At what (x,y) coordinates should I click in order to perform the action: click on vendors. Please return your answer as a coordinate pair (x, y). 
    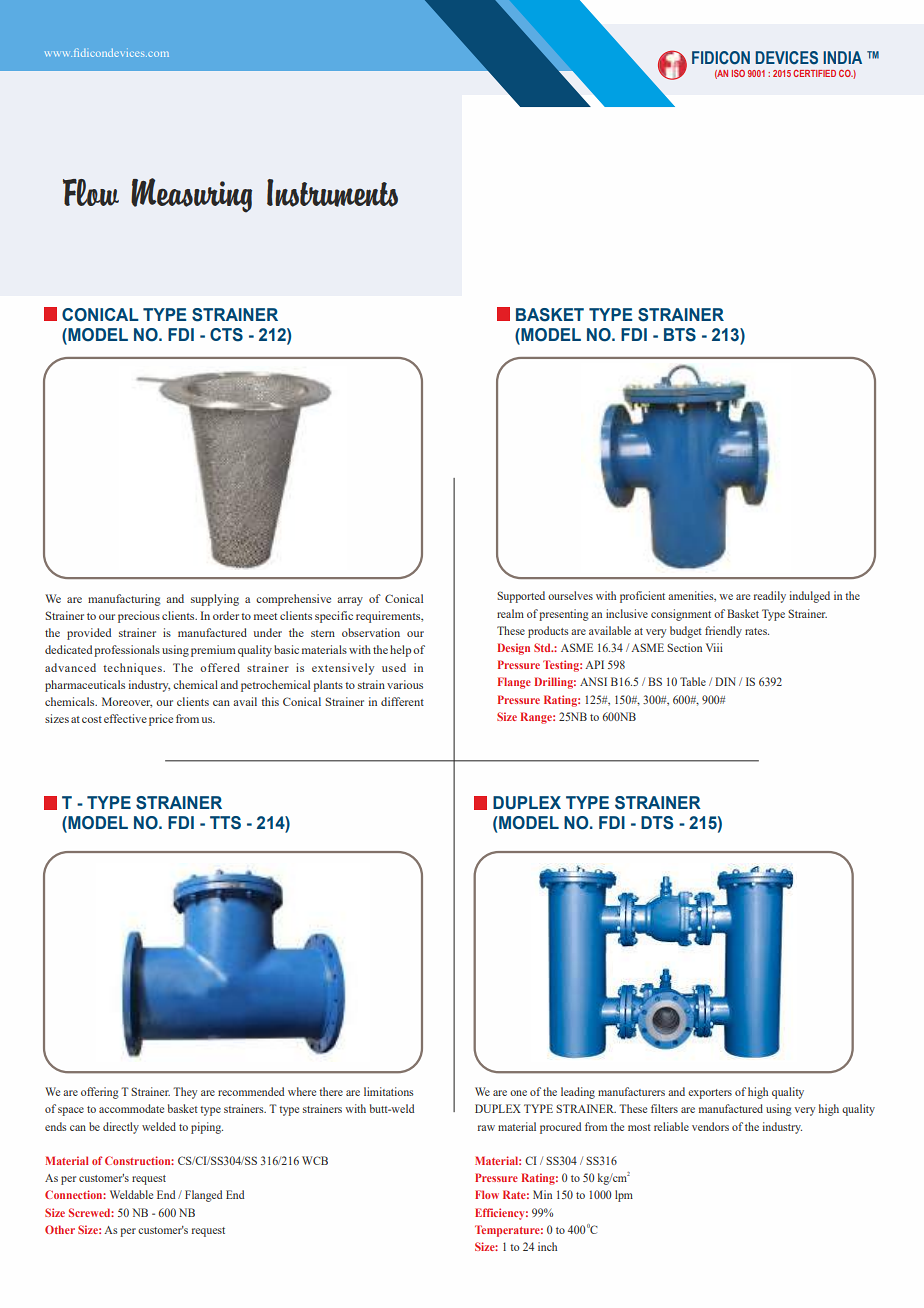
    Looking at the image, I should click on (710, 1126).
